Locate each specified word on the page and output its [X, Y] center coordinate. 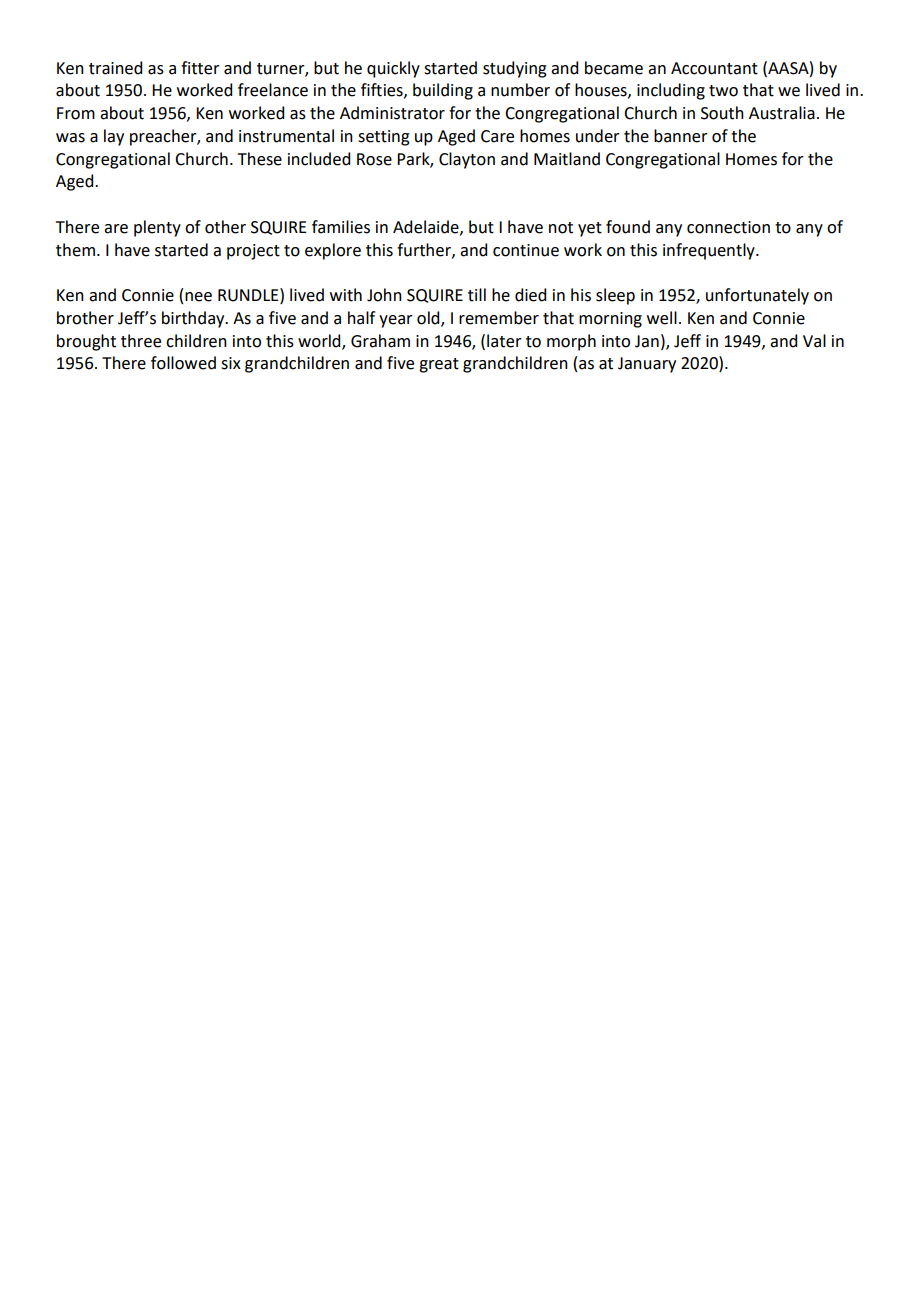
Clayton [467, 160]
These [260, 159]
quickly [393, 69]
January [647, 365]
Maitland [567, 159]
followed [183, 363]
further [425, 250]
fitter [200, 68]
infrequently [710, 251]
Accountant [714, 68]
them [75, 250]
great [439, 365]
